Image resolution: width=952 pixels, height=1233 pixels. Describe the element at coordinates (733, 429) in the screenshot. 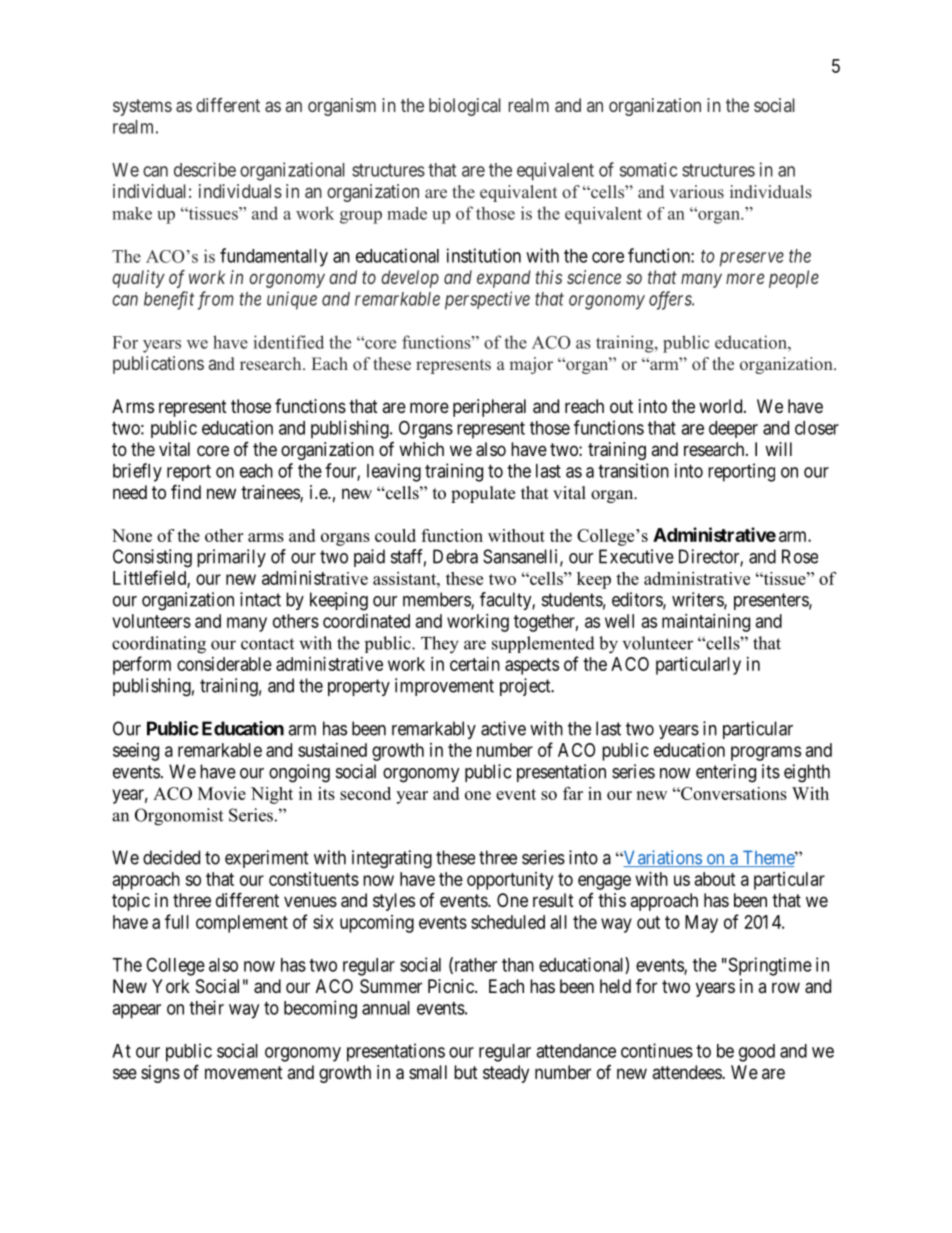

I see `deeper` at that location.
